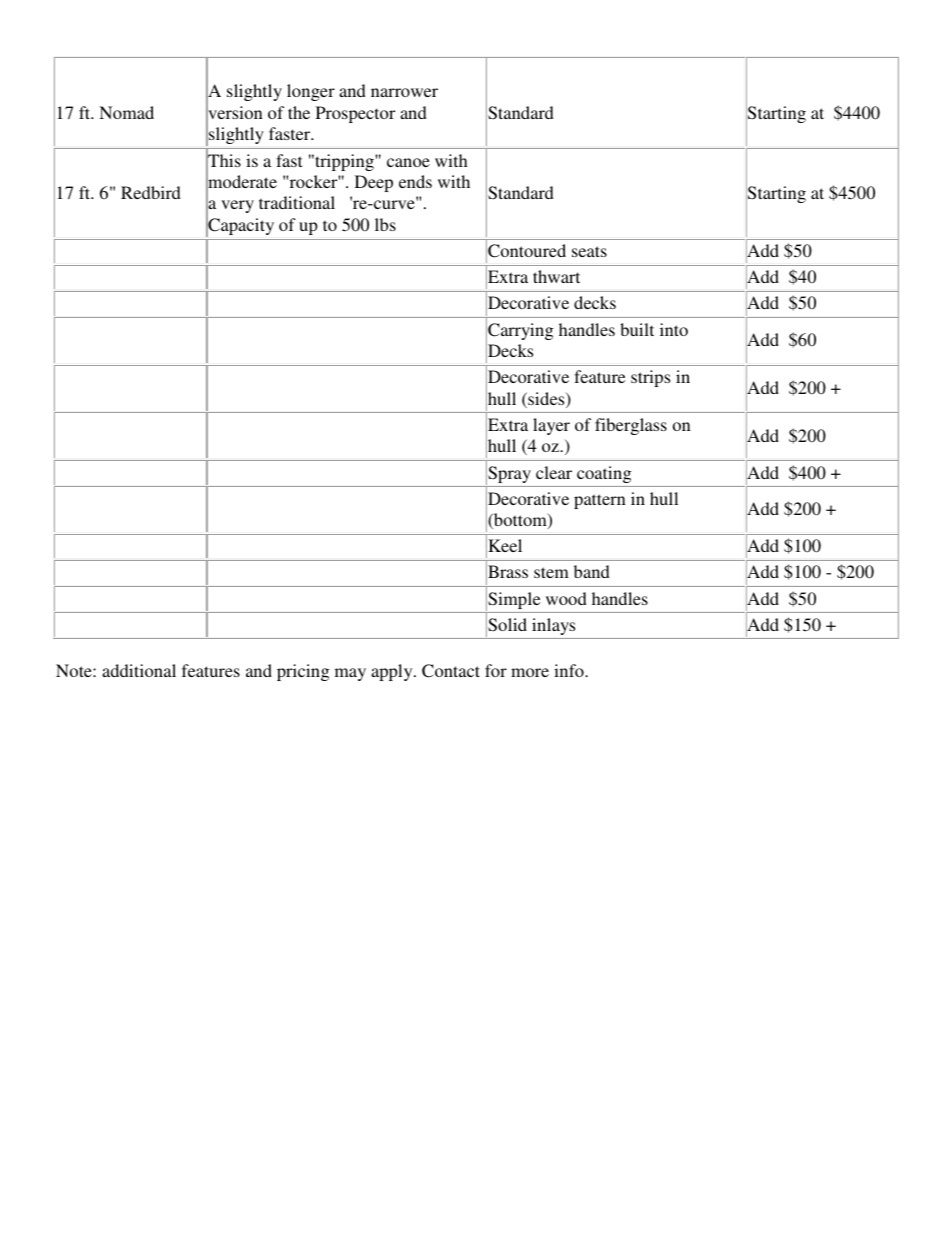 The height and width of the screenshot is (1233, 952). Describe the element at coordinates (650, 378) in the screenshot. I see `strips` at that location.
